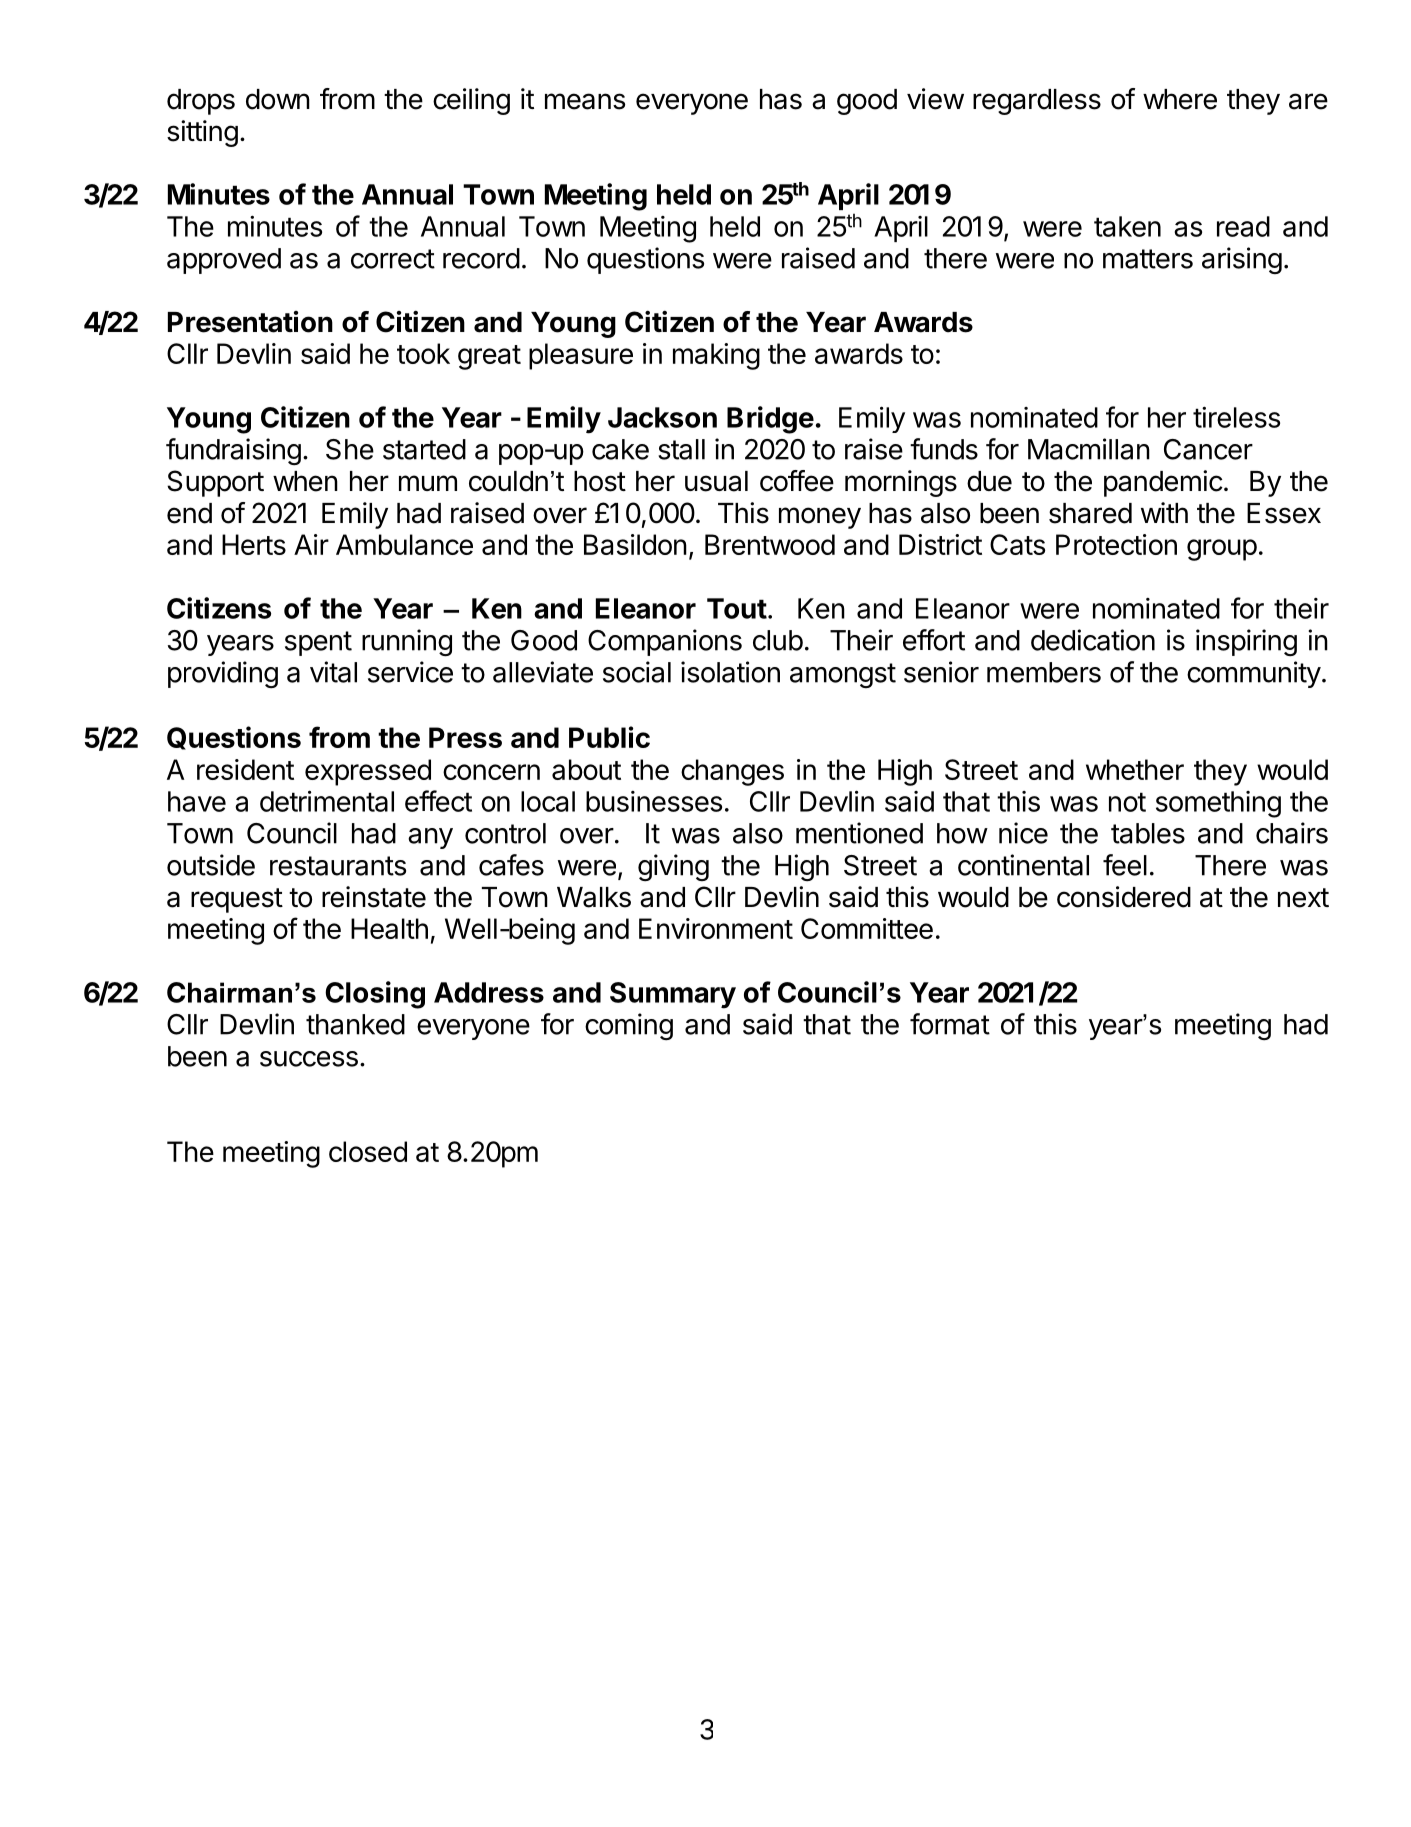  Describe the element at coordinates (1180, 99) in the screenshot. I see `where` at that location.
